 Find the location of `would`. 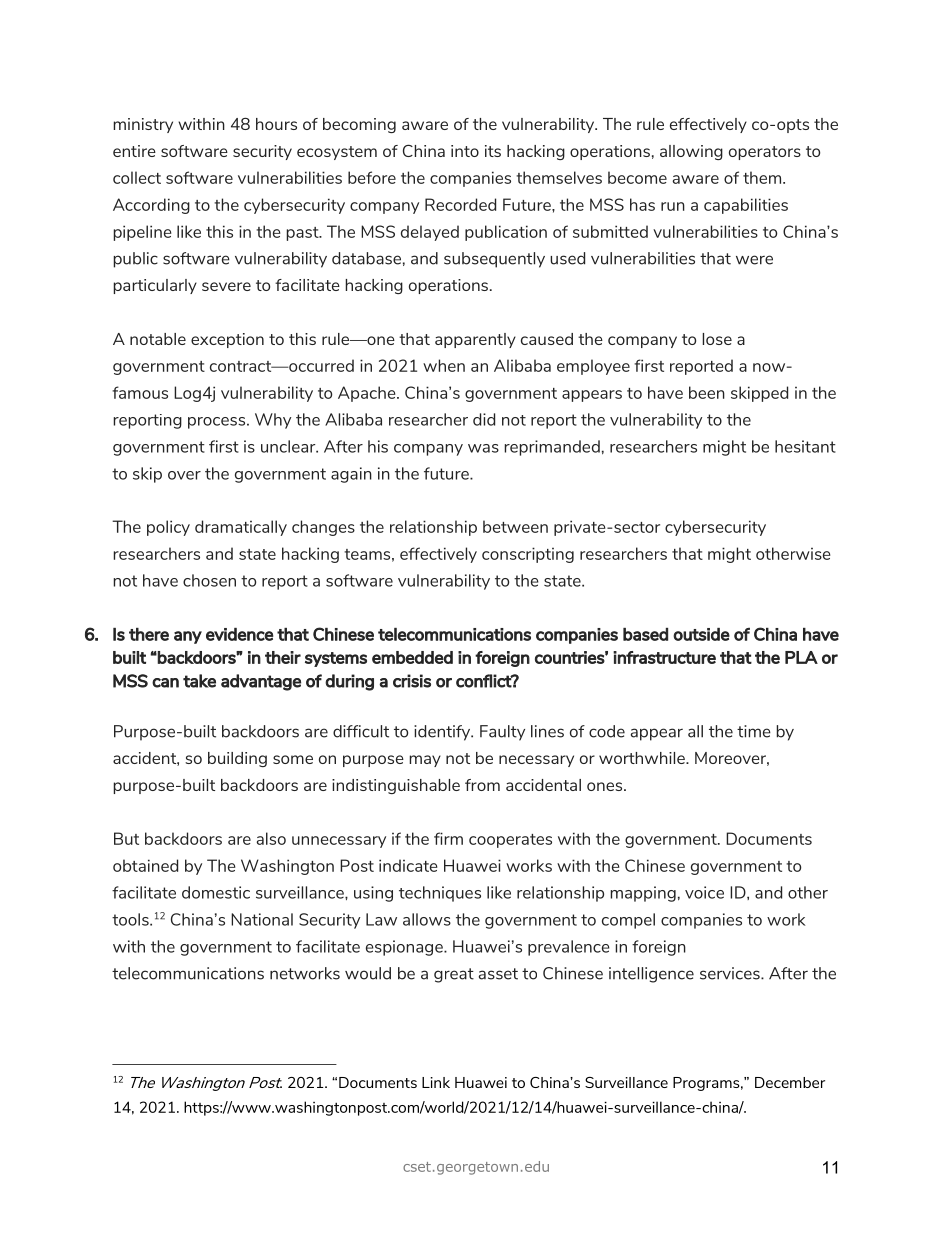

would is located at coordinates (368, 973).
